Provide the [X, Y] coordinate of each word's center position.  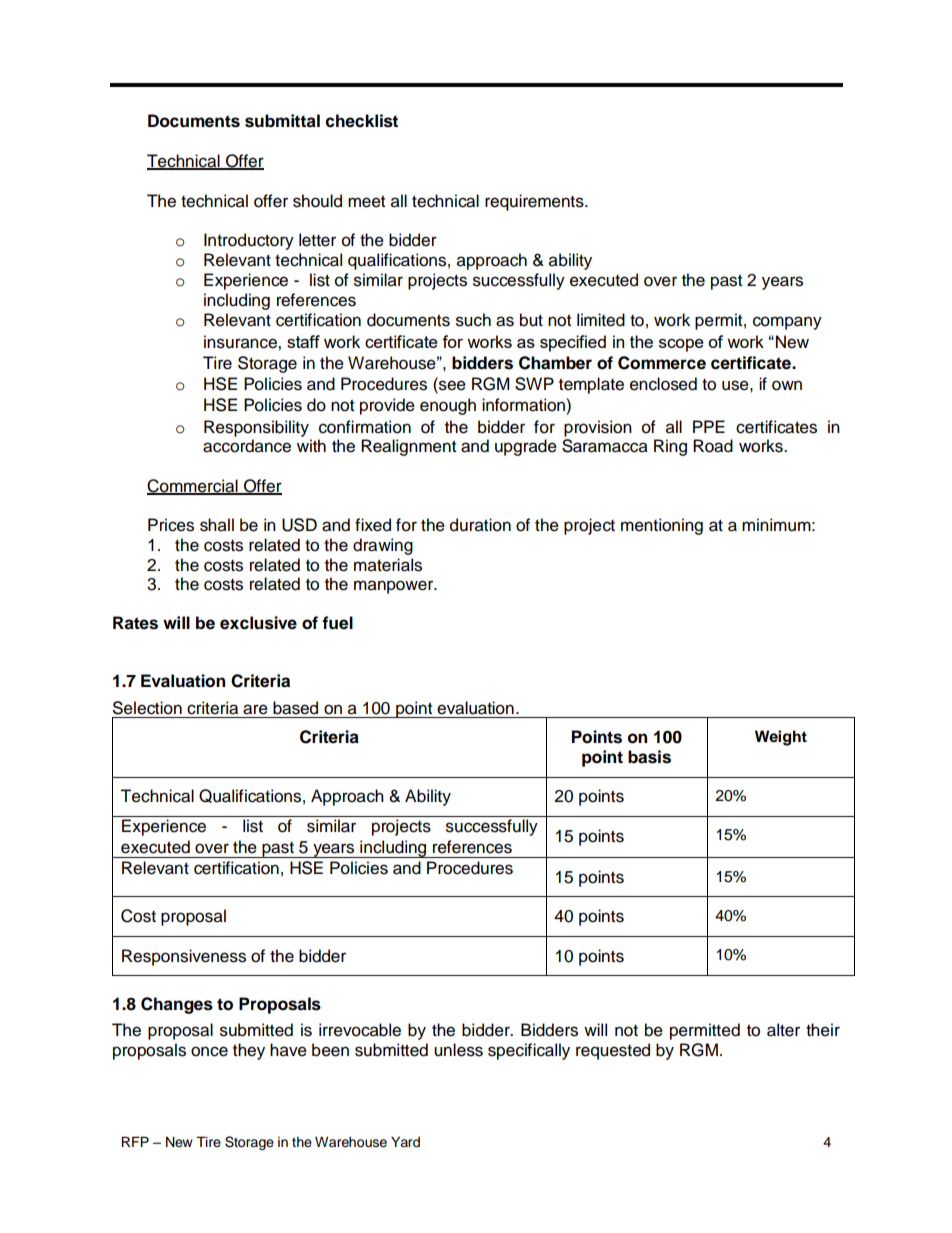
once [209, 1051]
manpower [395, 587]
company [787, 323]
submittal [282, 121]
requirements [535, 202]
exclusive [258, 623]
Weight [781, 738]
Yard [405, 1142]
